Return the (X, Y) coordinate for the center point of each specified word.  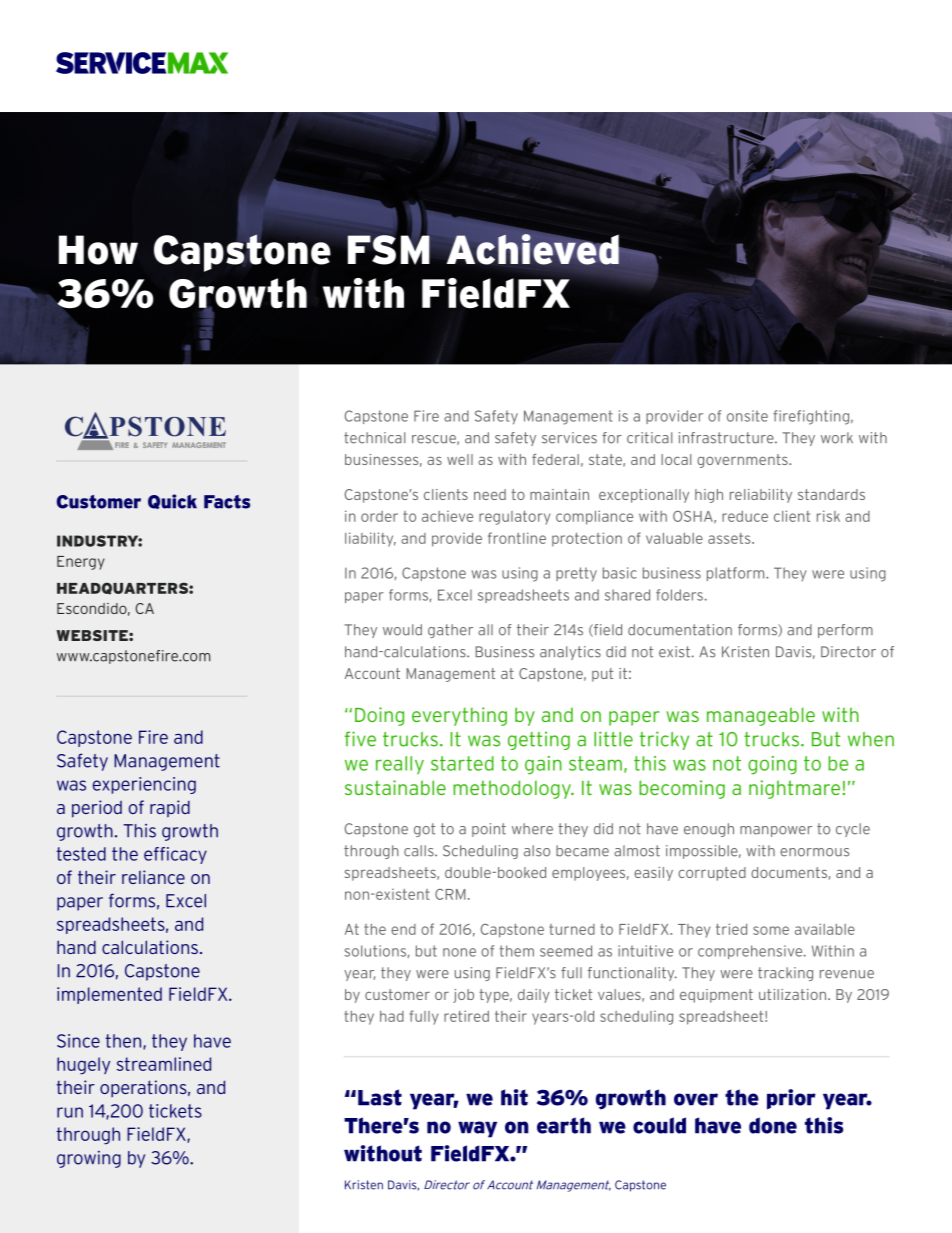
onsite (747, 416)
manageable (761, 716)
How (98, 250)
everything (459, 716)
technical (374, 438)
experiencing (144, 785)
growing (89, 1159)
